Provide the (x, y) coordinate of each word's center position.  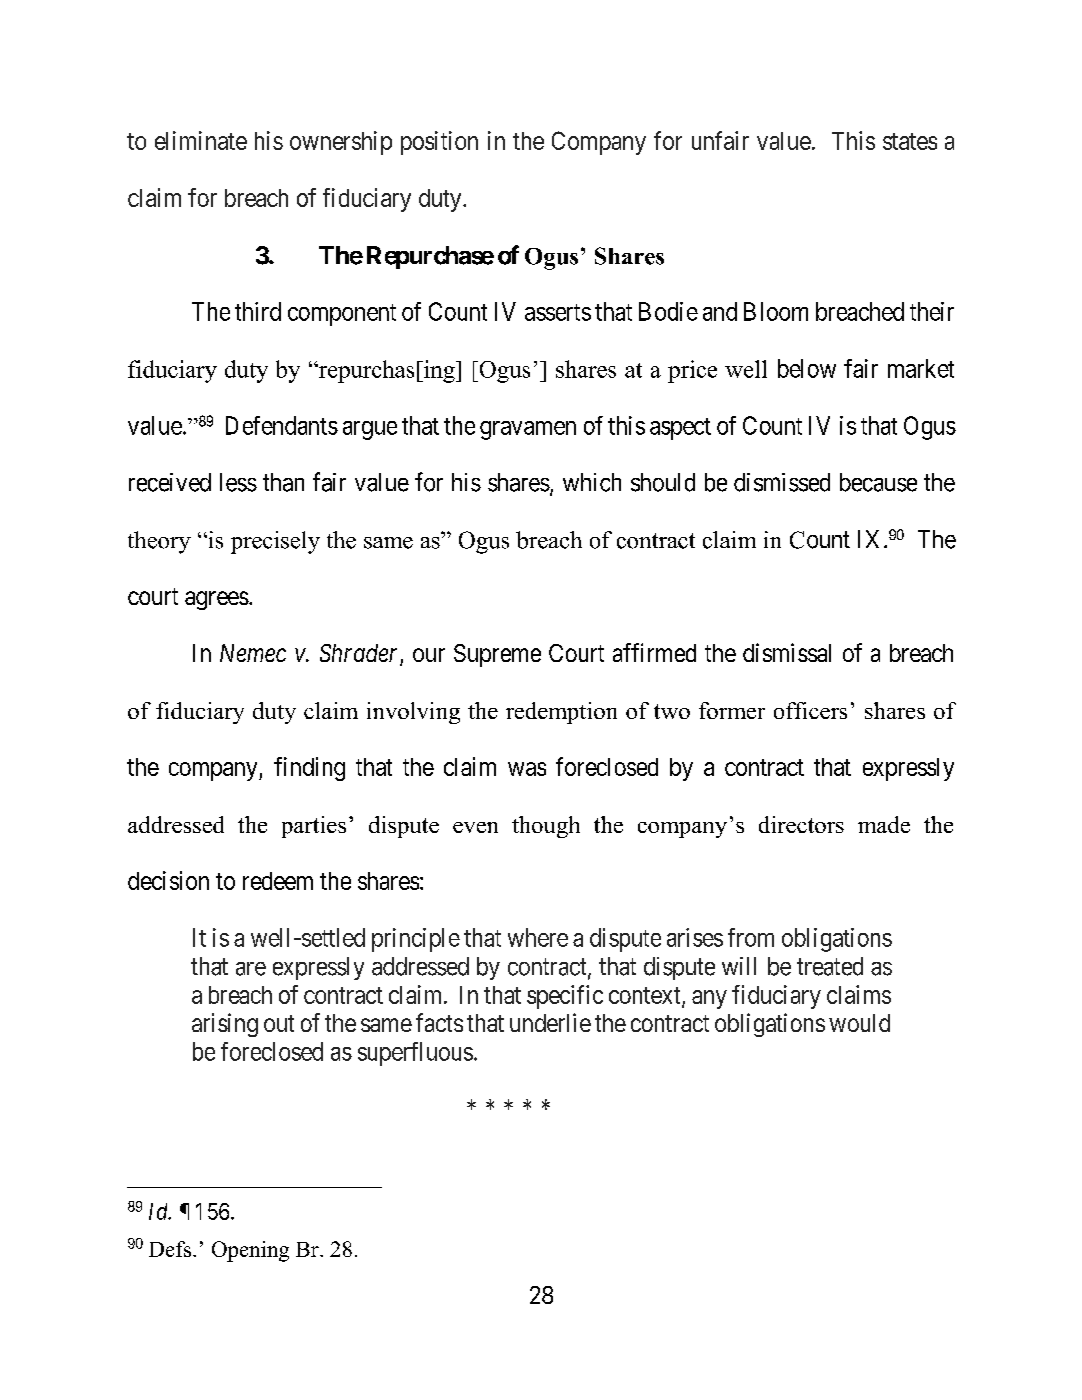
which (592, 482)
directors (801, 824)
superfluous (415, 1054)
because (878, 482)
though (546, 827)
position (439, 143)
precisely (275, 542)
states (910, 141)
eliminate (201, 140)
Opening (250, 1251)
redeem (278, 881)
